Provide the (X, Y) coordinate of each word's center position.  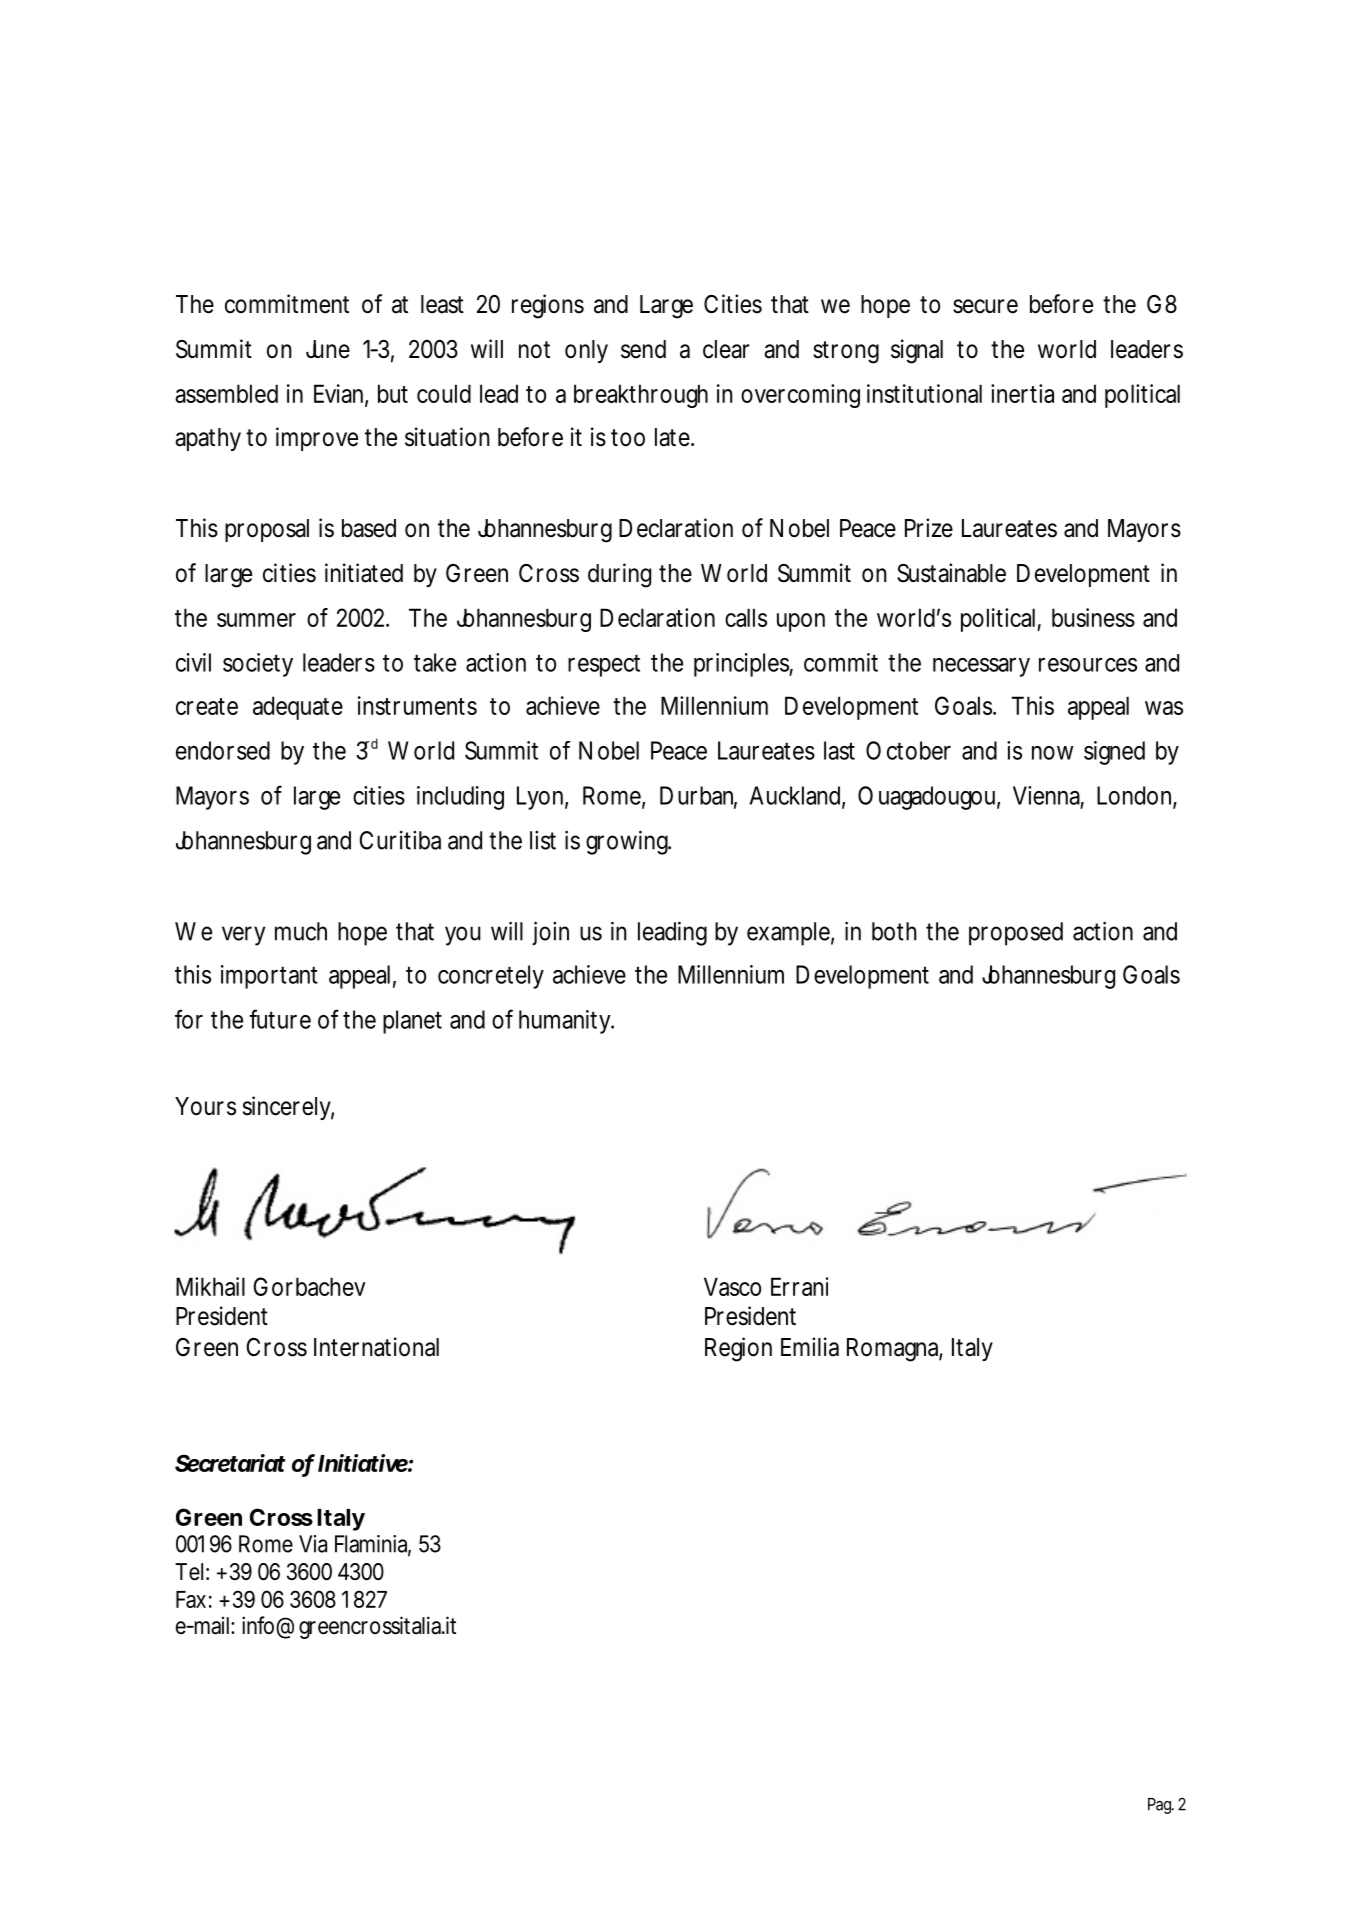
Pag (1161, 1806)
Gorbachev (310, 1286)
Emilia (810, 1347)
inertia (1022, 393)
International (376, 1347)
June (328, 349)
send (643, 349)
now (1052, 753)
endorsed (223, 750)
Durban (698, 796)
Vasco (732, 1286)
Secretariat (230, 1463)
